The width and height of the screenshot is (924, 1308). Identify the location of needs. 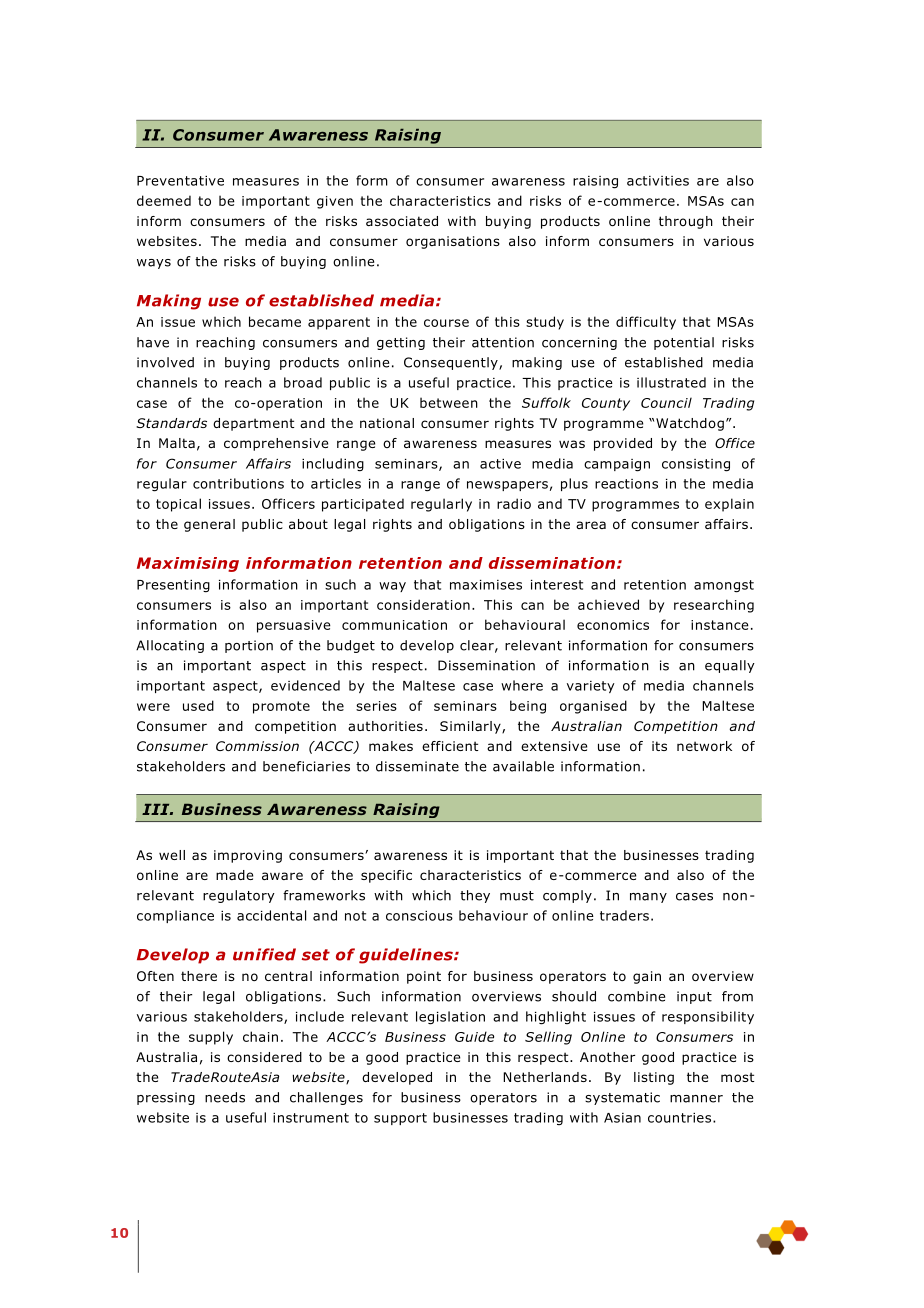
(225, 1097).
